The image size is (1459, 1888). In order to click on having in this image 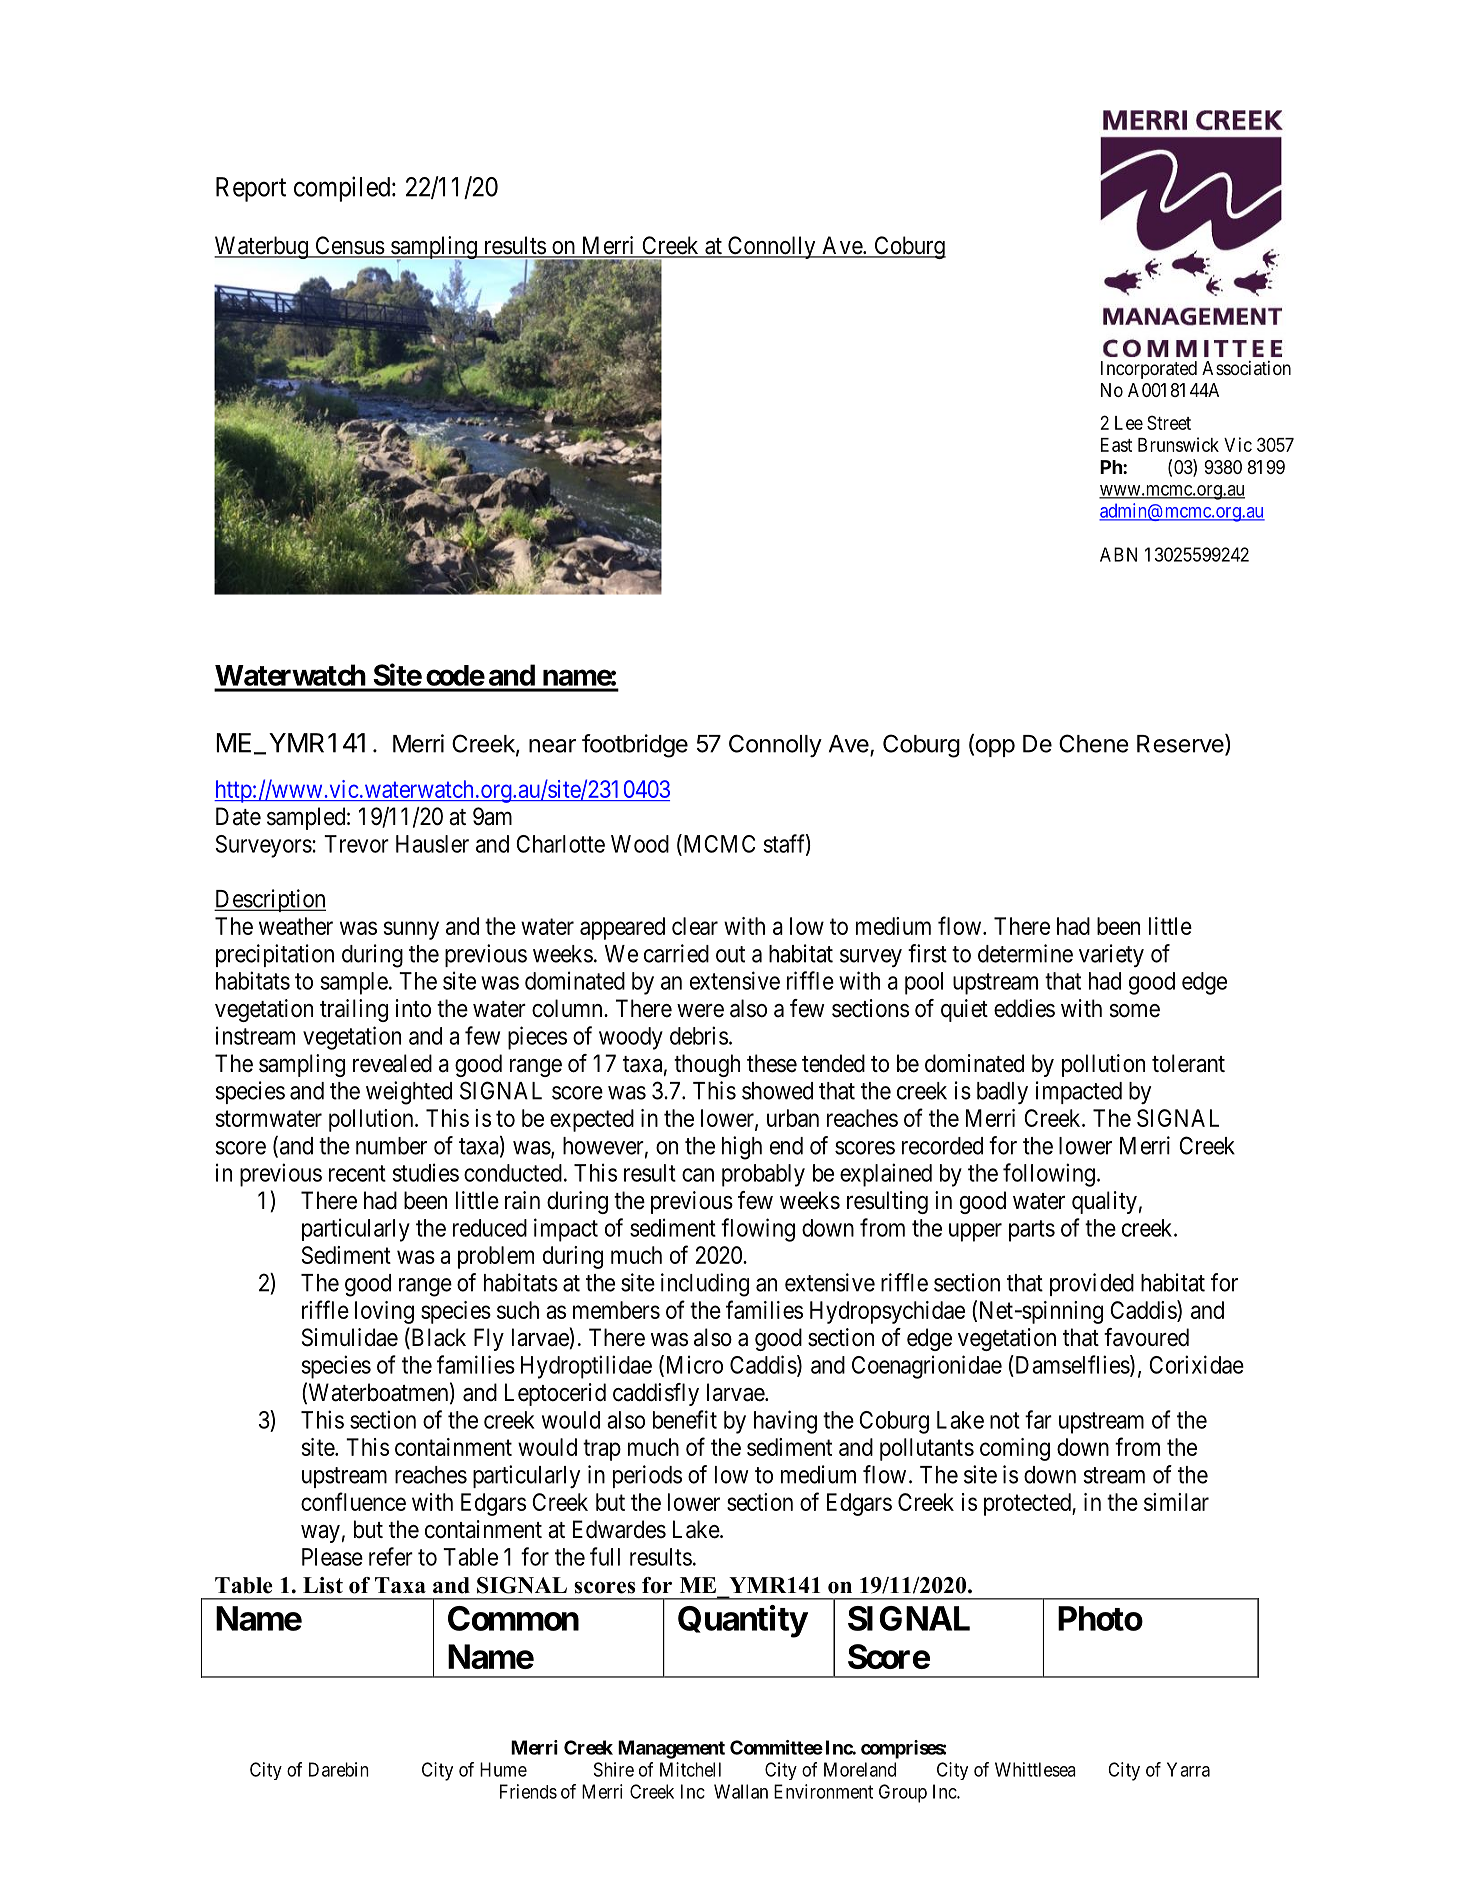, I will do `click(785, 1422)`.
